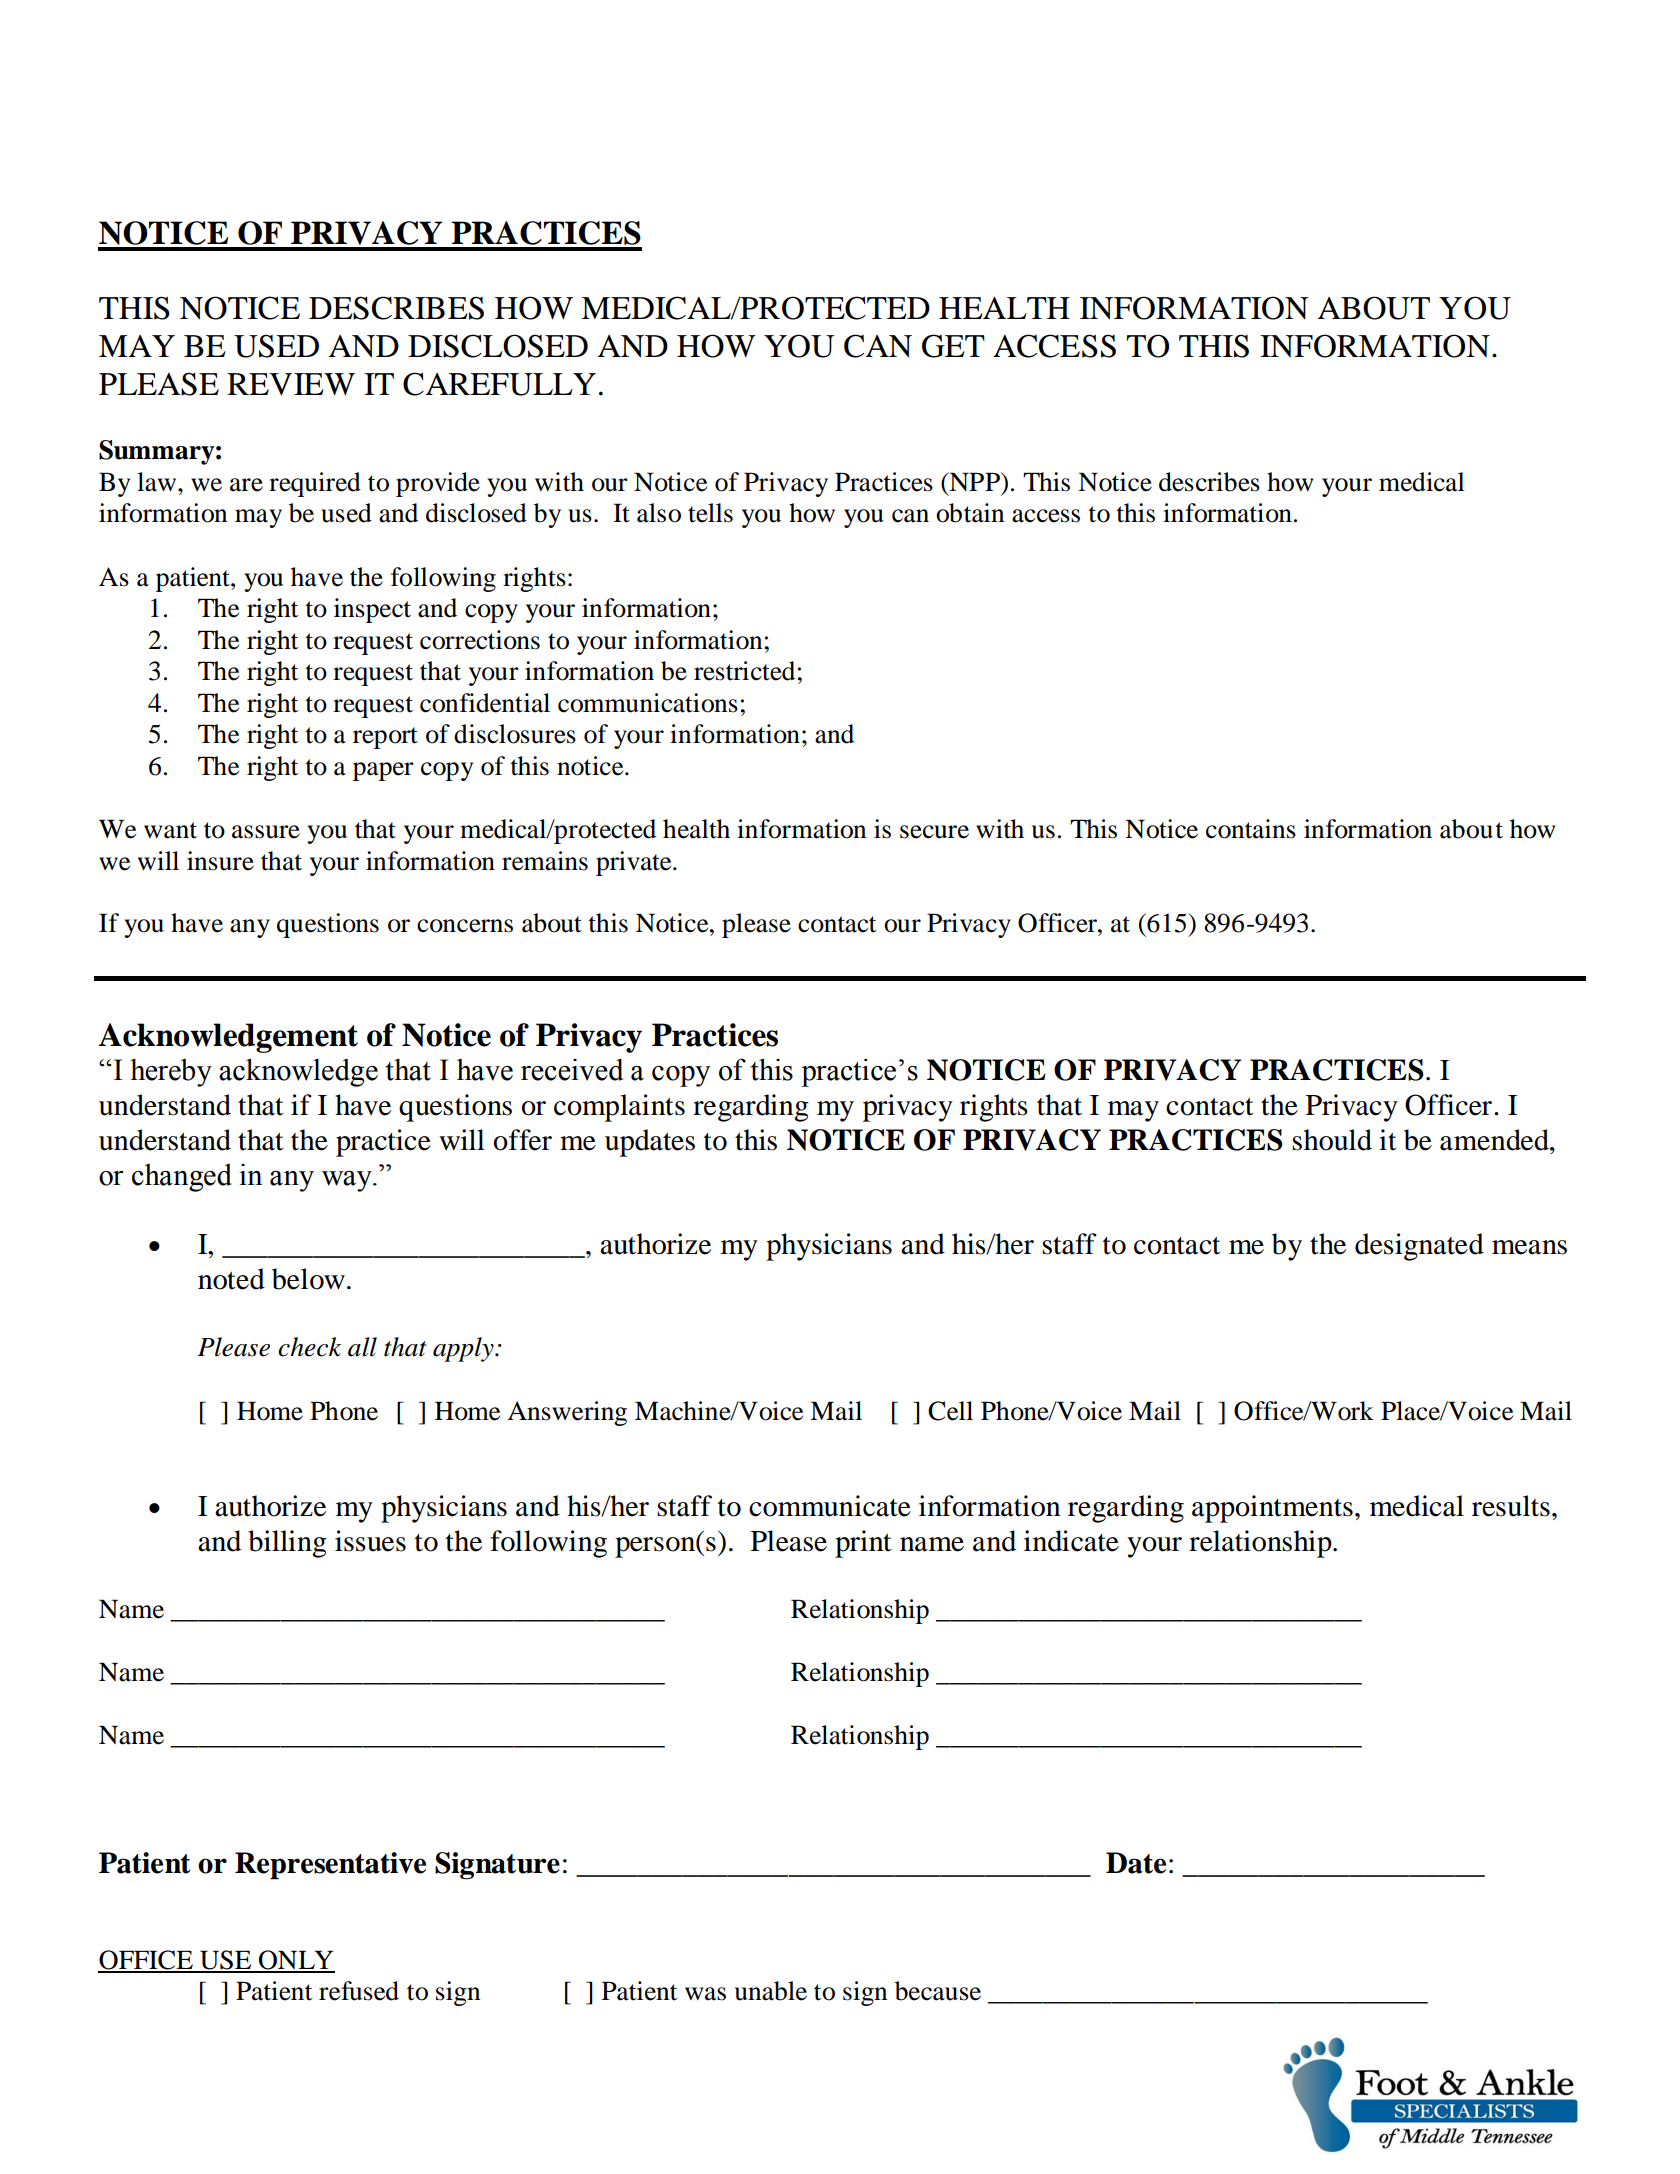  What do you see at coordinates (953, 346) in the image?
I see `GET` at bounding box center [953, 346].
